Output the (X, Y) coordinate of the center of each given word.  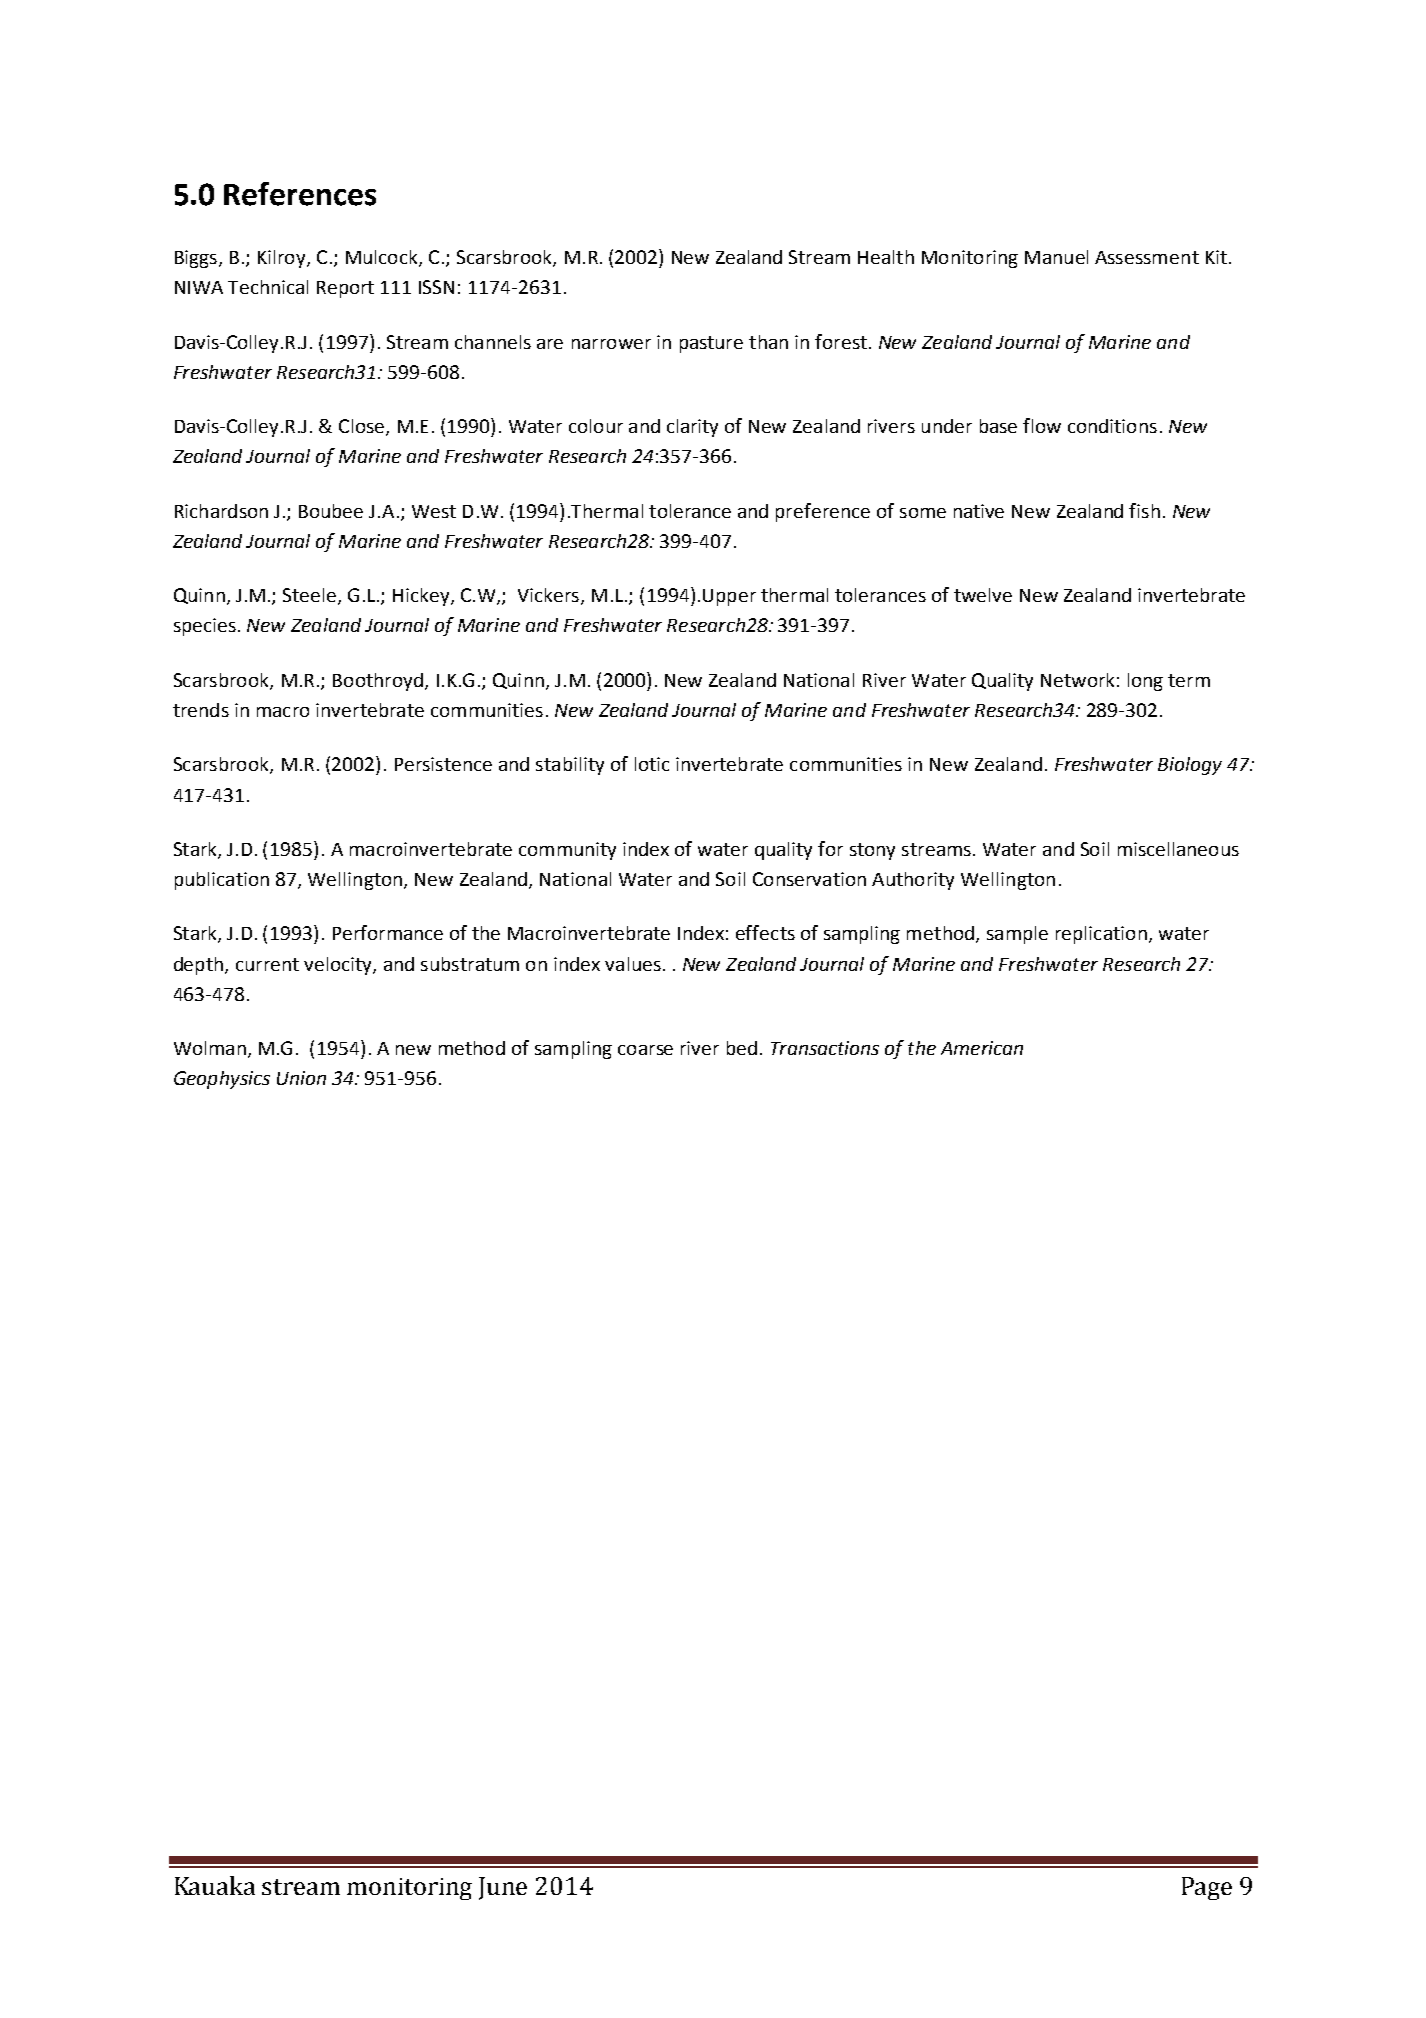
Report (345, 289)
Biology (1190, 766)
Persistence (443, 764)
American (982, 1048)
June (503, 1888)
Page (1207, 1888)
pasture (711, 344)
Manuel (1056, 257)
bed (742, 1048)
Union (301, 1078)
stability (570, 766)
